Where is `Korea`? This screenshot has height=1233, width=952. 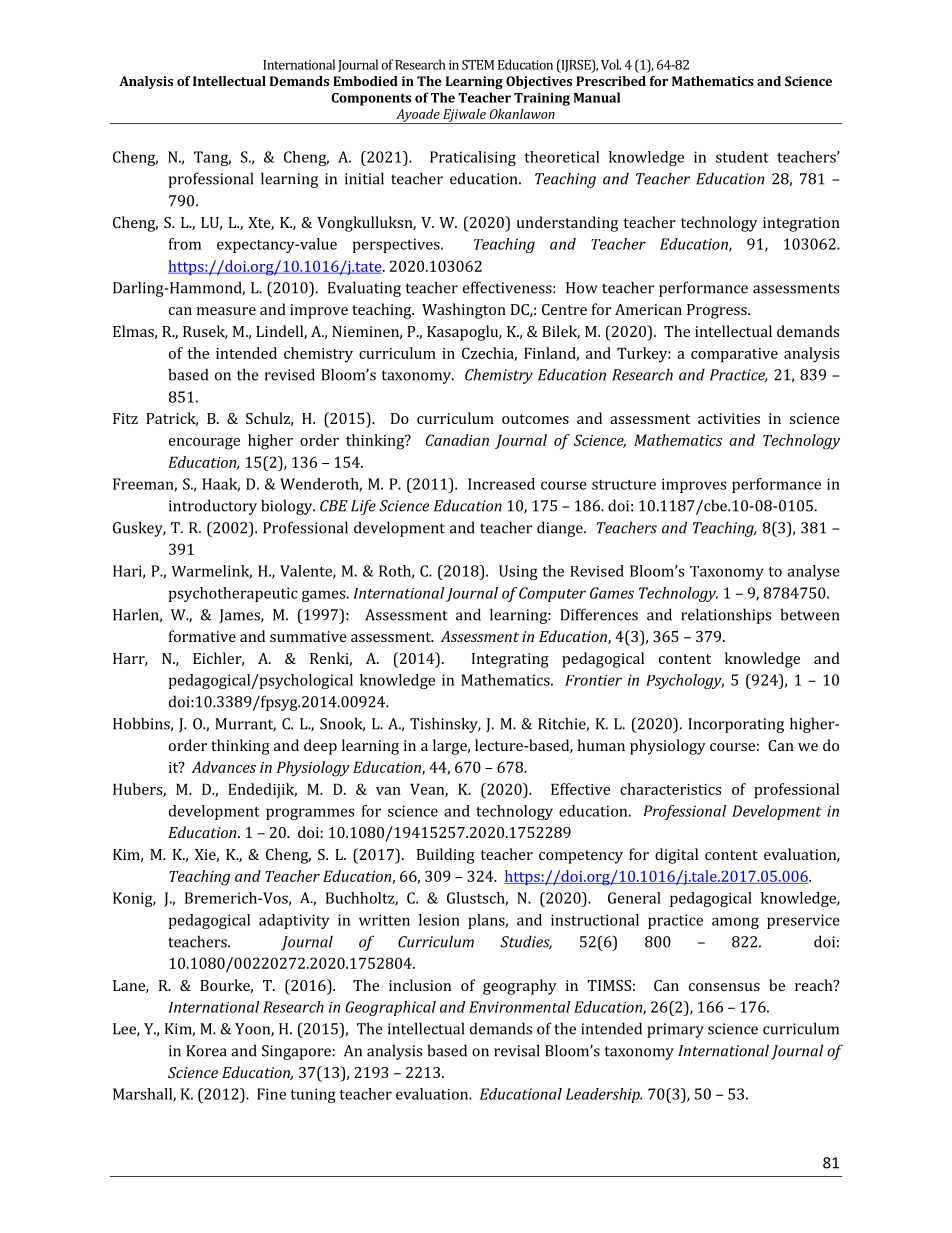 Korea is located at coordinates (206, 1051).
